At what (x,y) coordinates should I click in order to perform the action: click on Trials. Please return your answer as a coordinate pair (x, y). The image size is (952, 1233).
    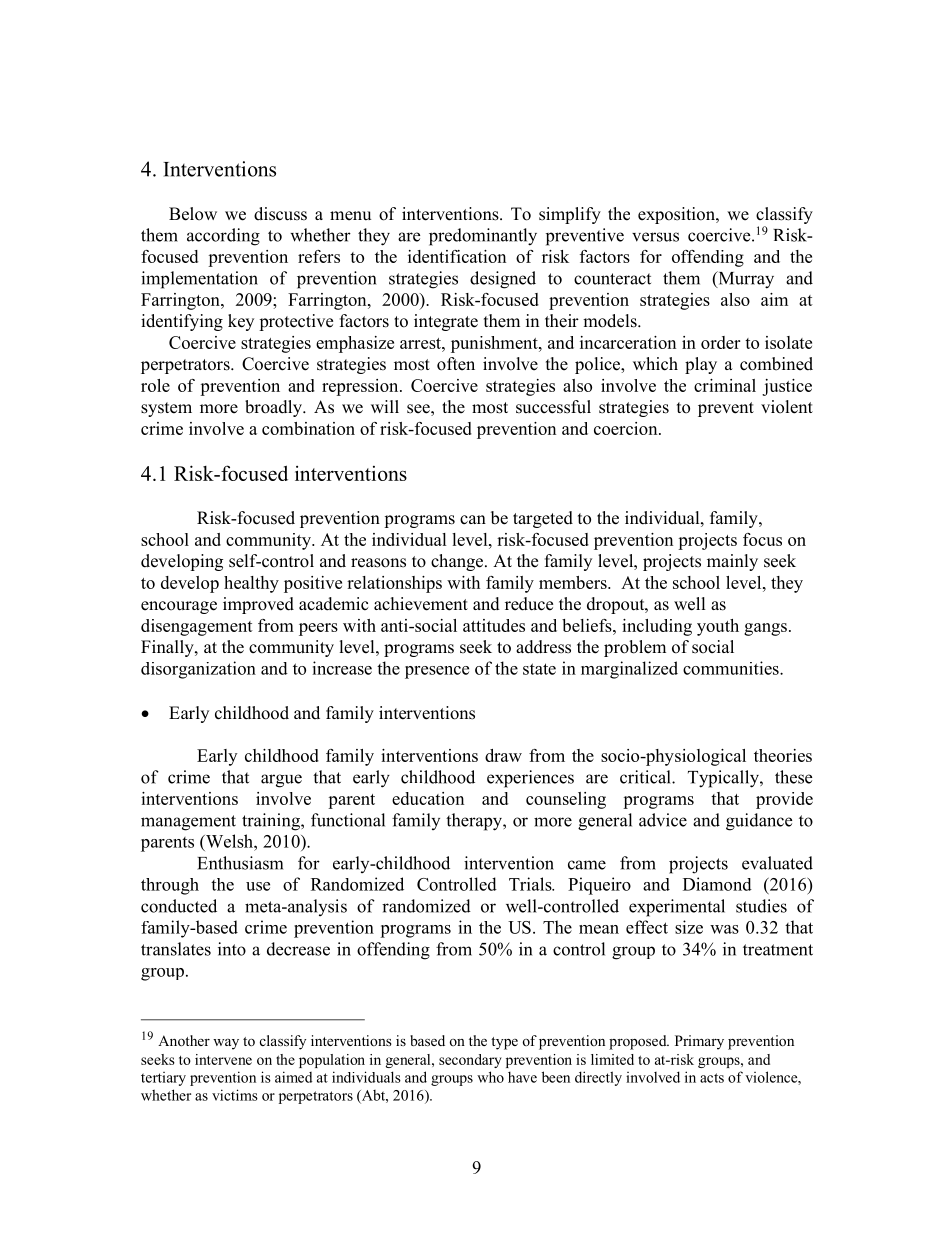
    Looking at the image, I should click on (531, 884).
